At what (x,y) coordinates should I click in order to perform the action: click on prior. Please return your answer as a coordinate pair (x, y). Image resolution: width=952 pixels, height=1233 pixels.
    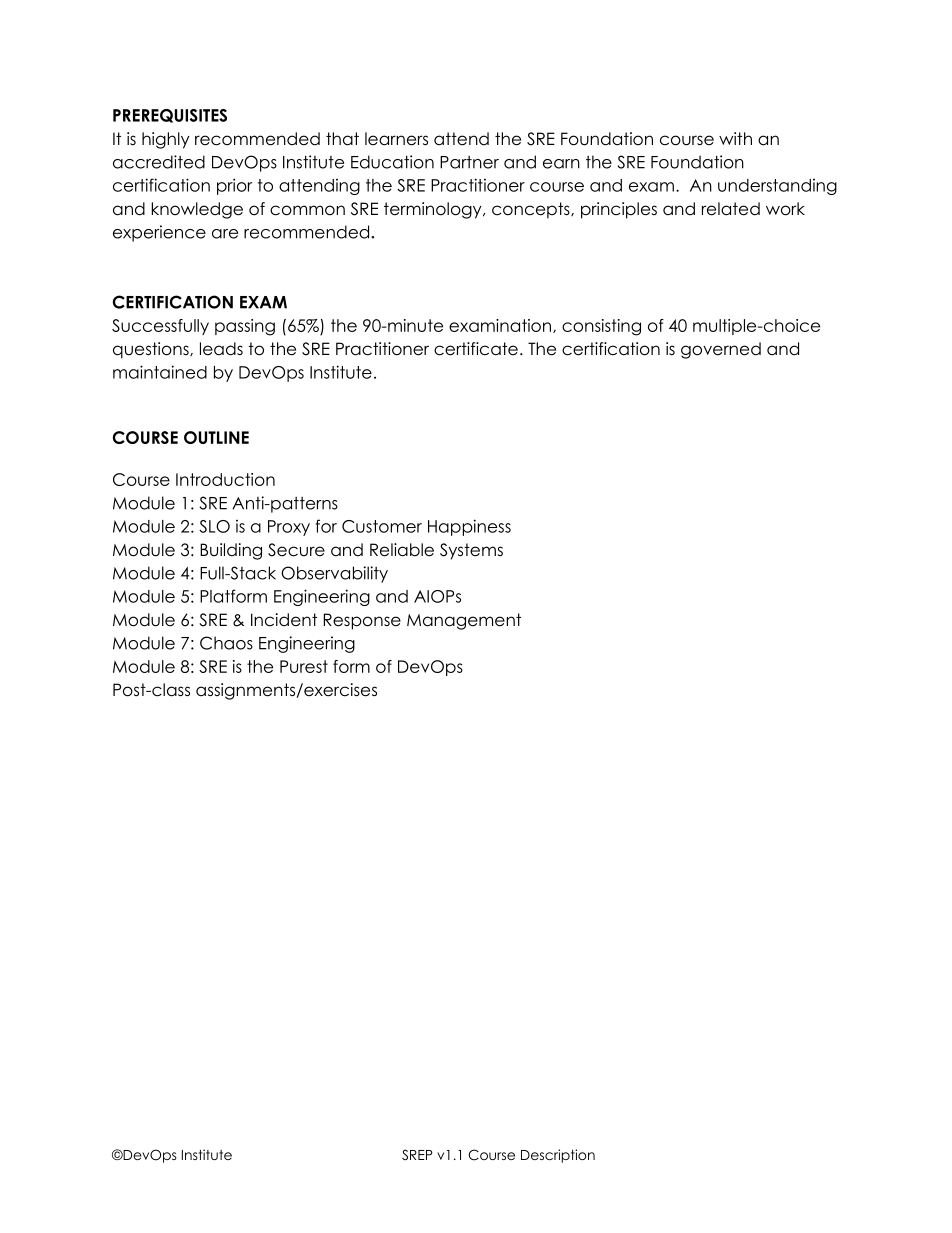
    Looking at the image, I should click on (235, 186).
